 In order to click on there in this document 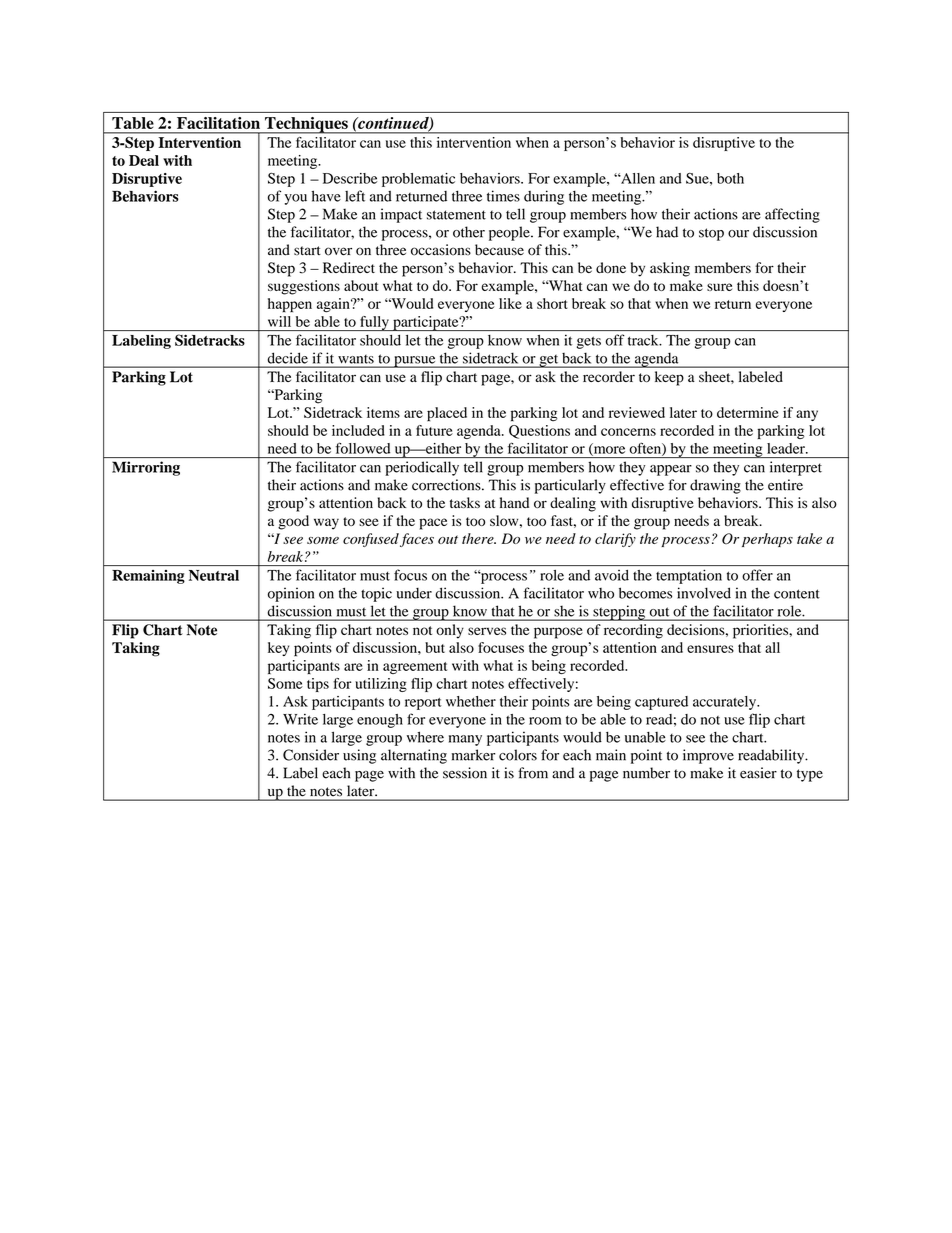, I will do `click(479, 538)`.
